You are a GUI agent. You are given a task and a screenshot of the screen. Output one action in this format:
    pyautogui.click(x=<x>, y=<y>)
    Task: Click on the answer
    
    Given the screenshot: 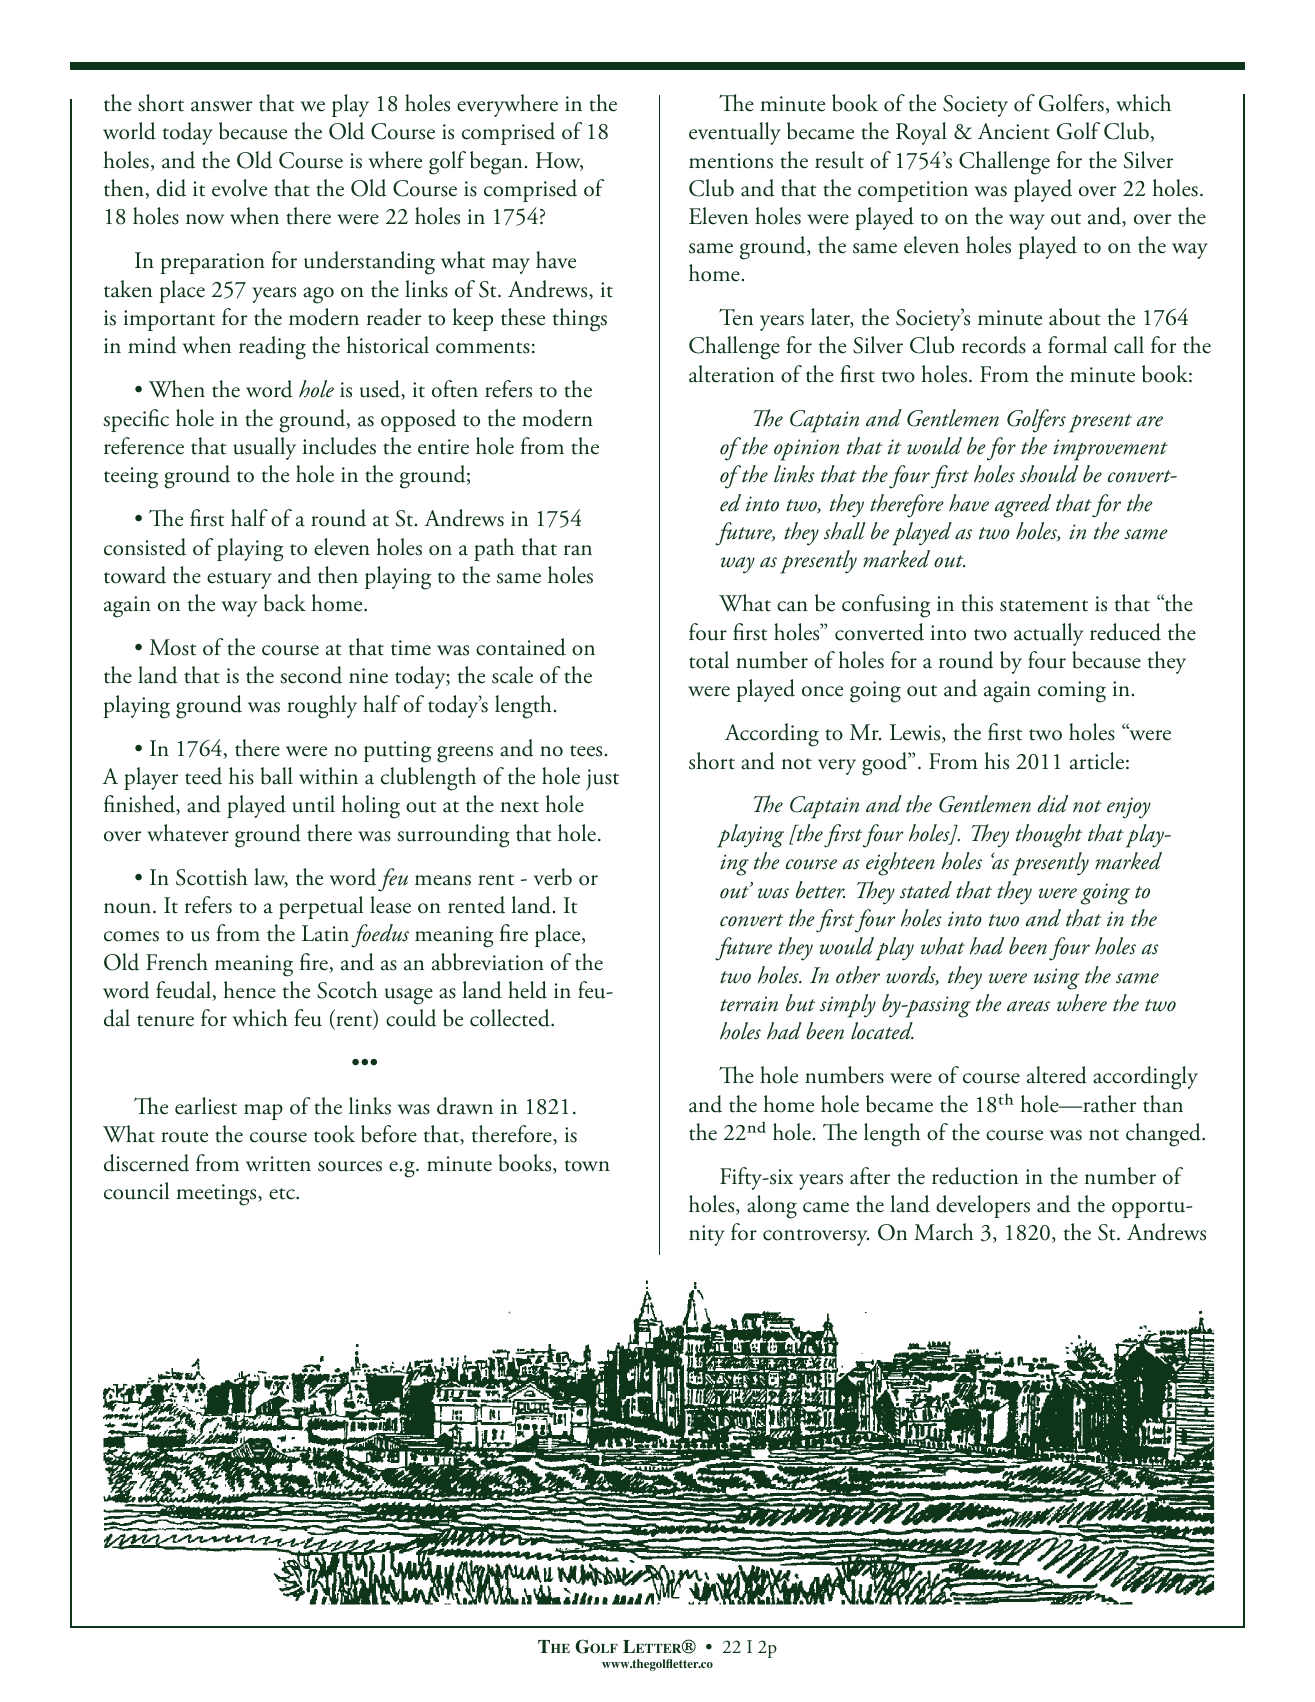 What is the action you would take?
    pyautogui.click(x=221, y=106)
